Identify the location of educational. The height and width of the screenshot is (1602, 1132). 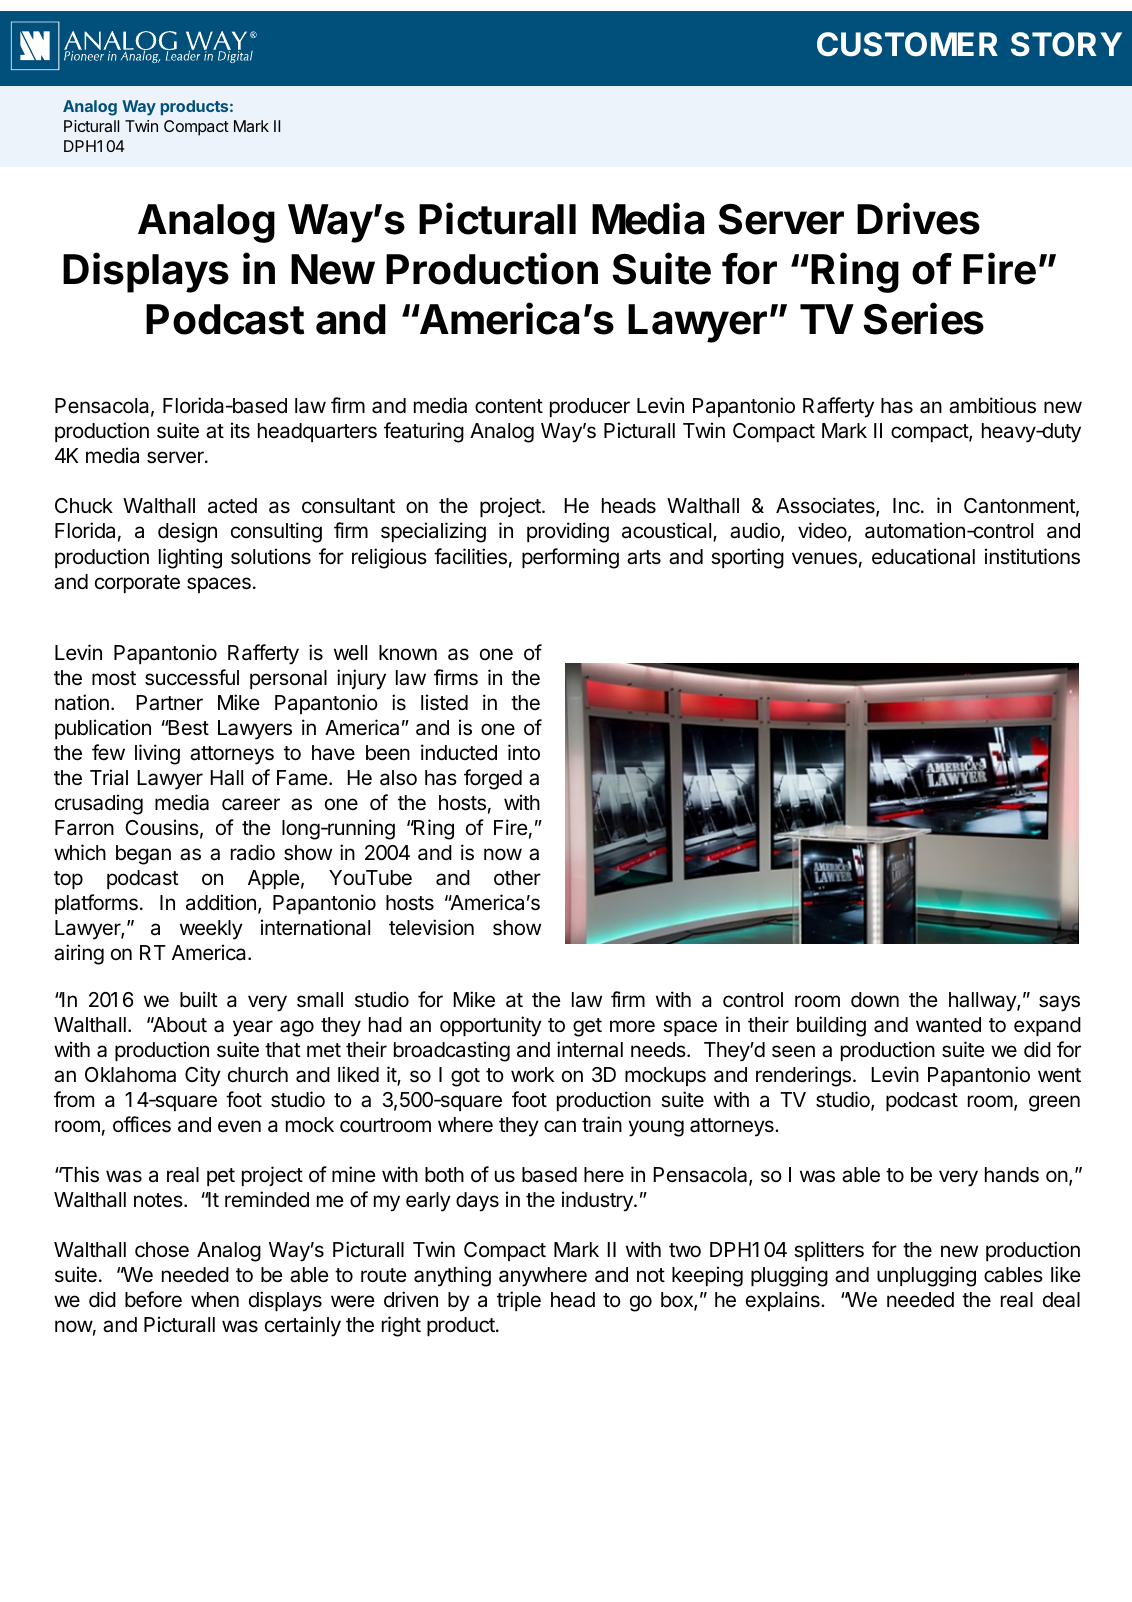
(923, 556).
